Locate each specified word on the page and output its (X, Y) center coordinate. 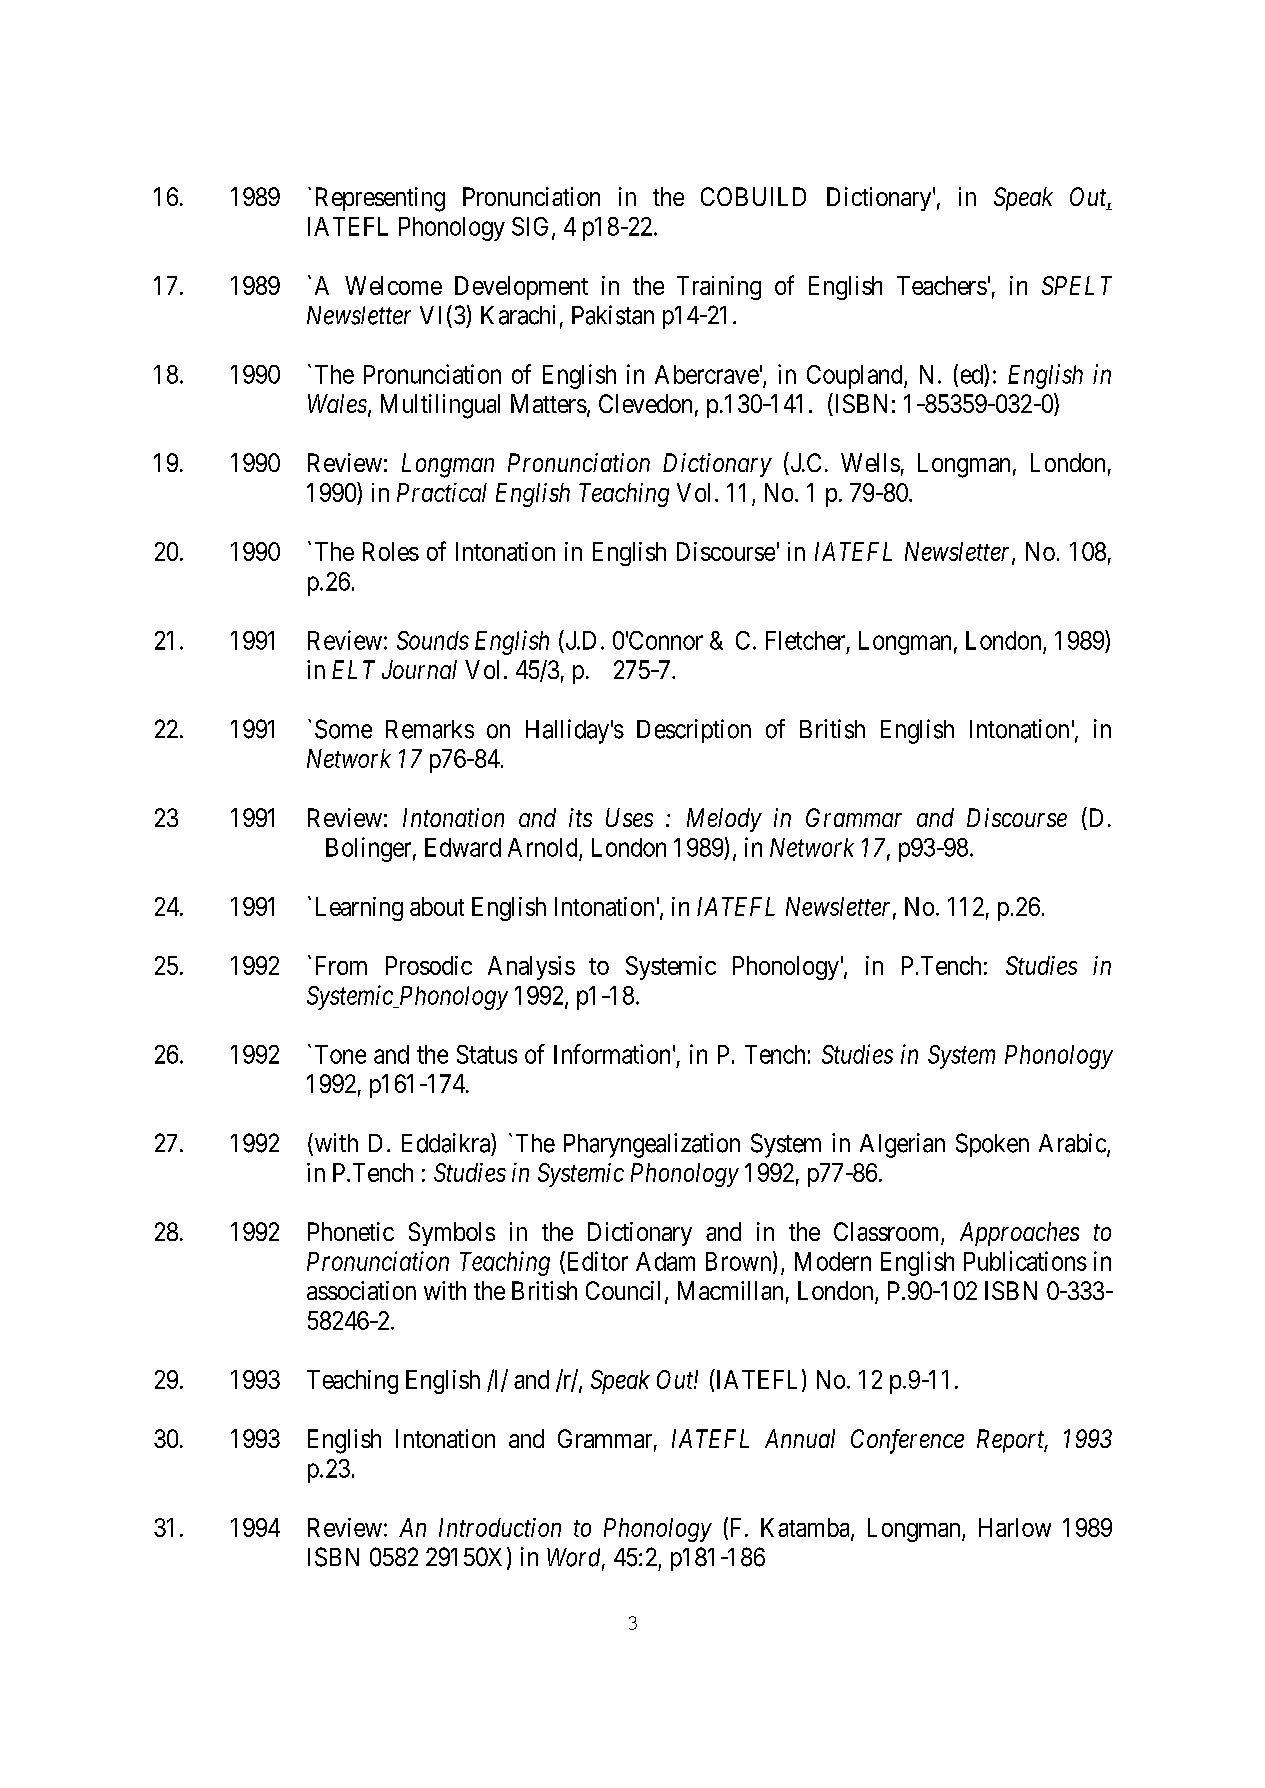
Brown (740, 1262)
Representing (380, 199)
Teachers (942, 285)
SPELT (1077, 285)
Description (694, 731)
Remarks (430, 729)
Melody (724, 820)
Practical (442, 492)
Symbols (452, 1234)
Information (612, 1054)
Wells (870, 462)
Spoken (992, 1145)
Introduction (500, 1527)
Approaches (1019, 1234)
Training (719, 288)
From (341, 965)
